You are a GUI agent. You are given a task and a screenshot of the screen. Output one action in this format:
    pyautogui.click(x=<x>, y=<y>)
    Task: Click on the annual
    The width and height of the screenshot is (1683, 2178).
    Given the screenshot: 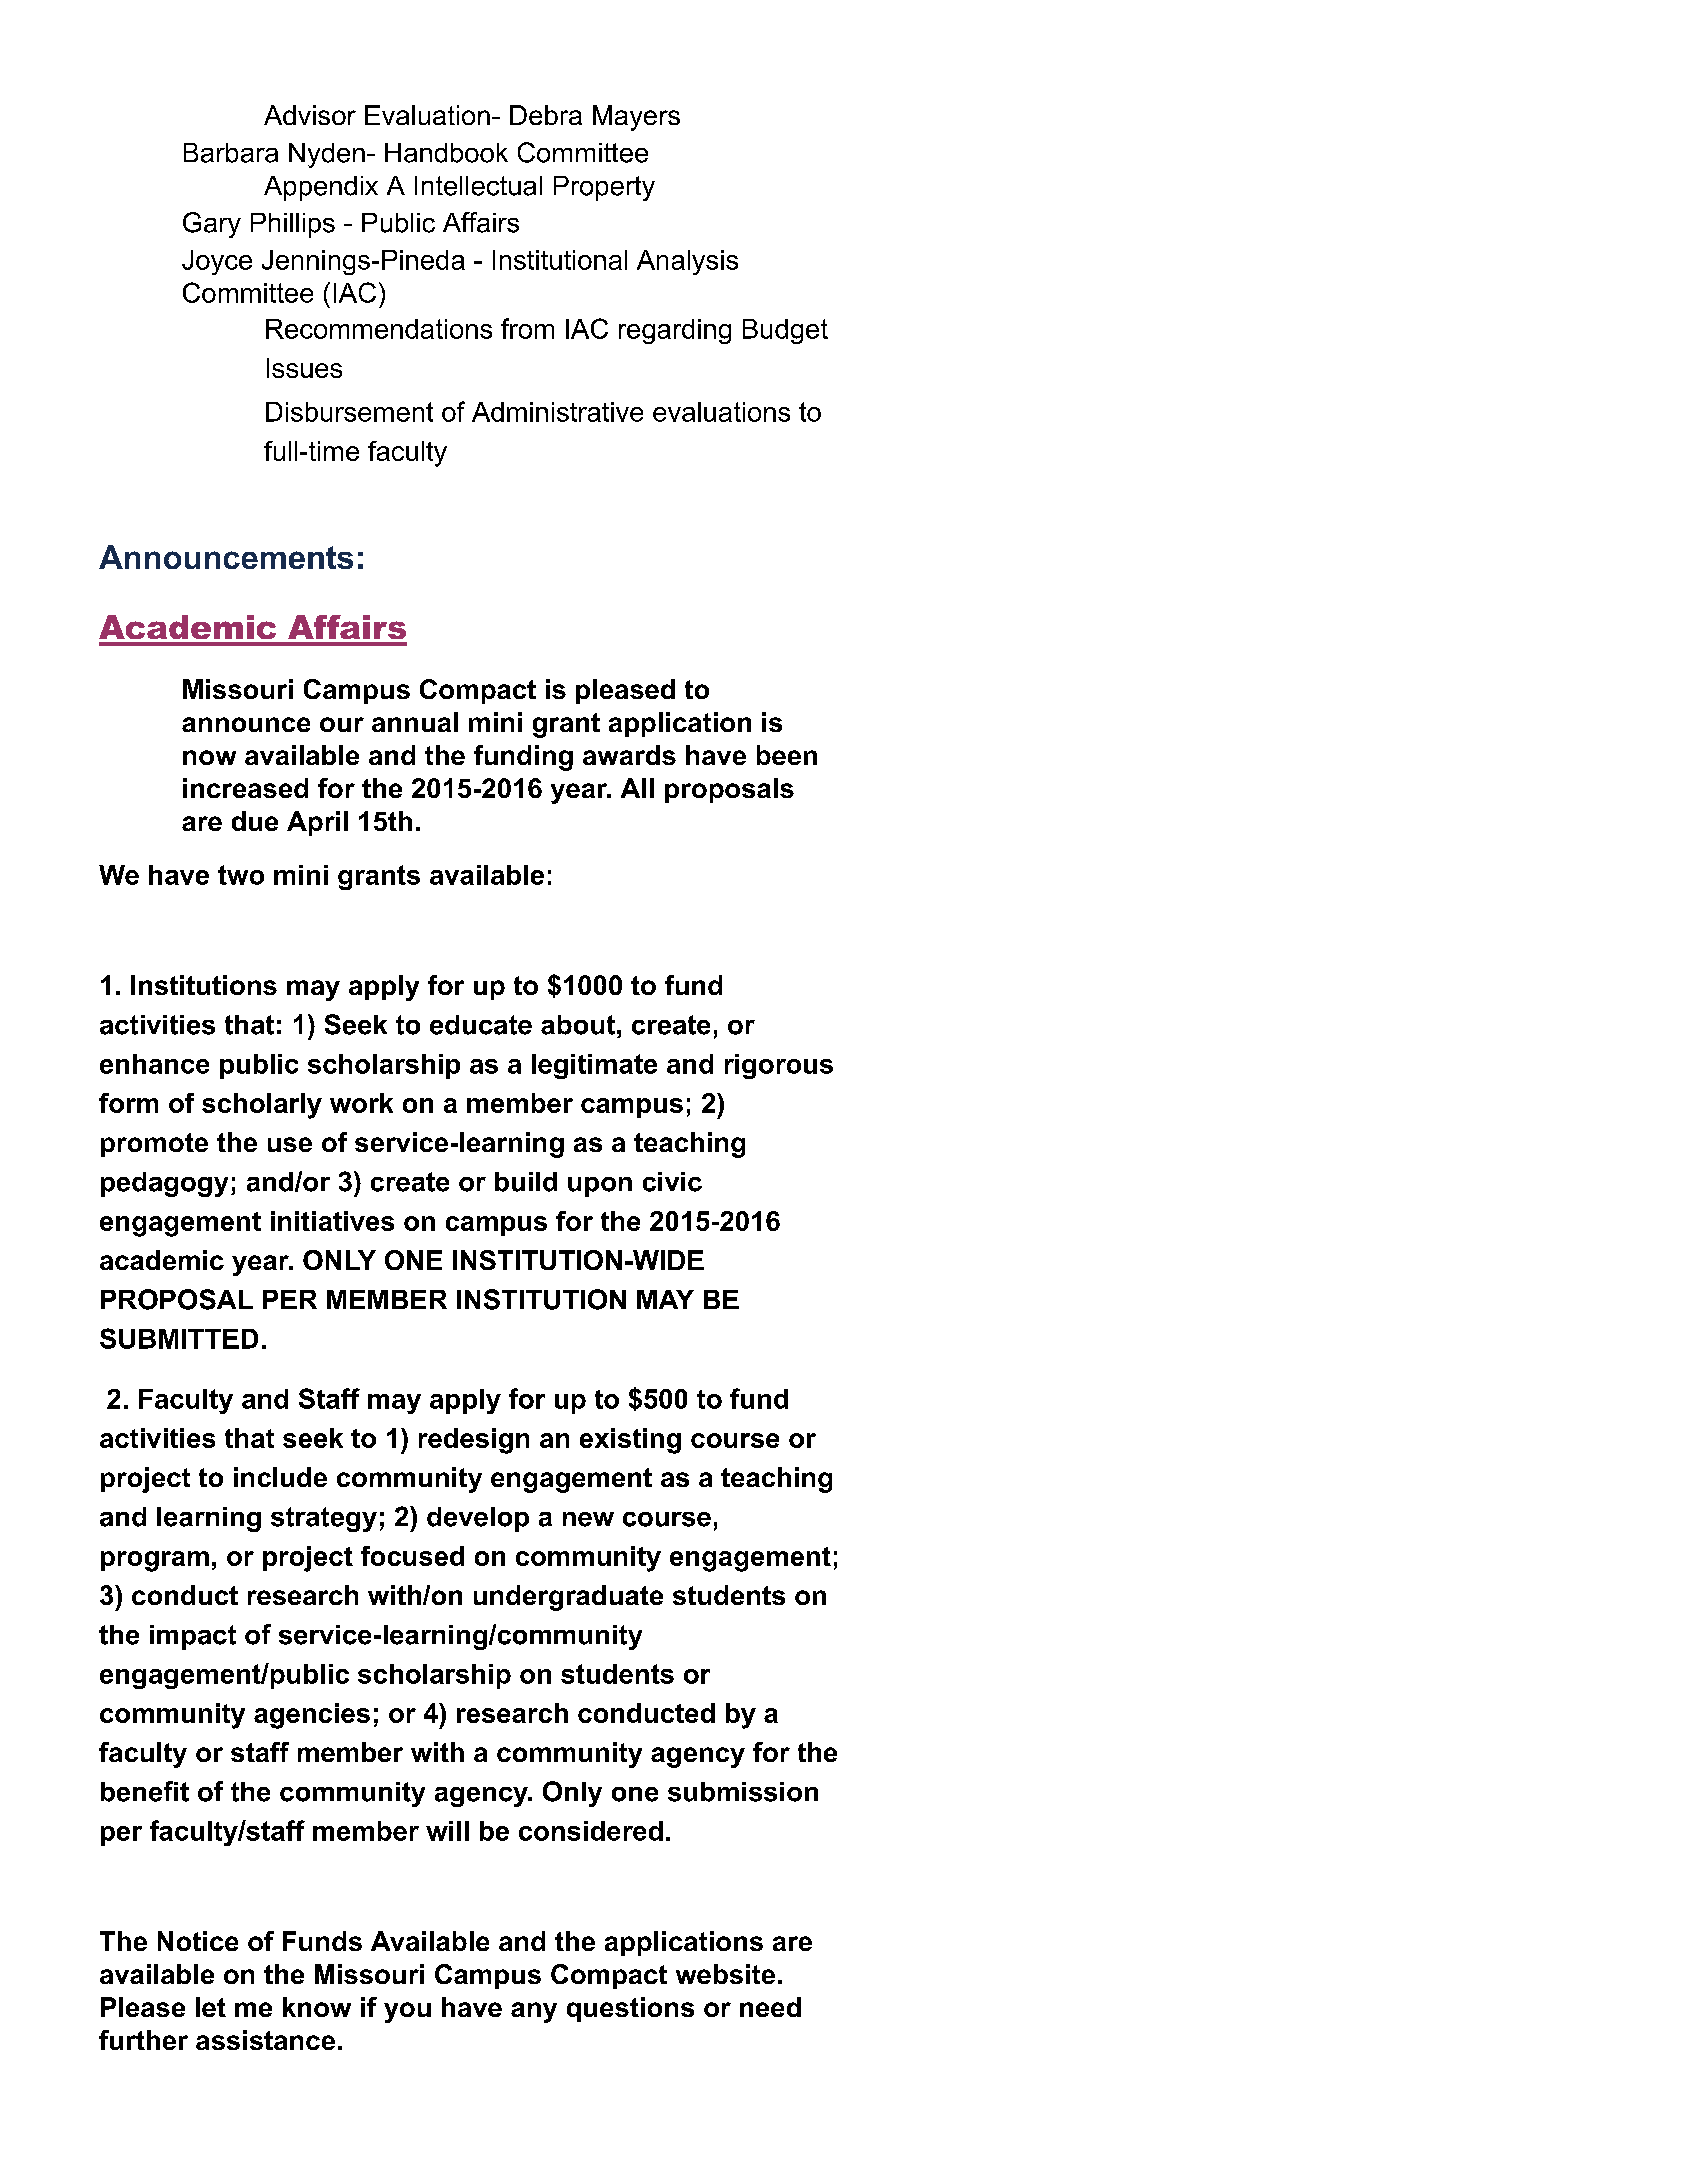 What is the action you would take?
    pyautogui.click(x=415, y=722)
